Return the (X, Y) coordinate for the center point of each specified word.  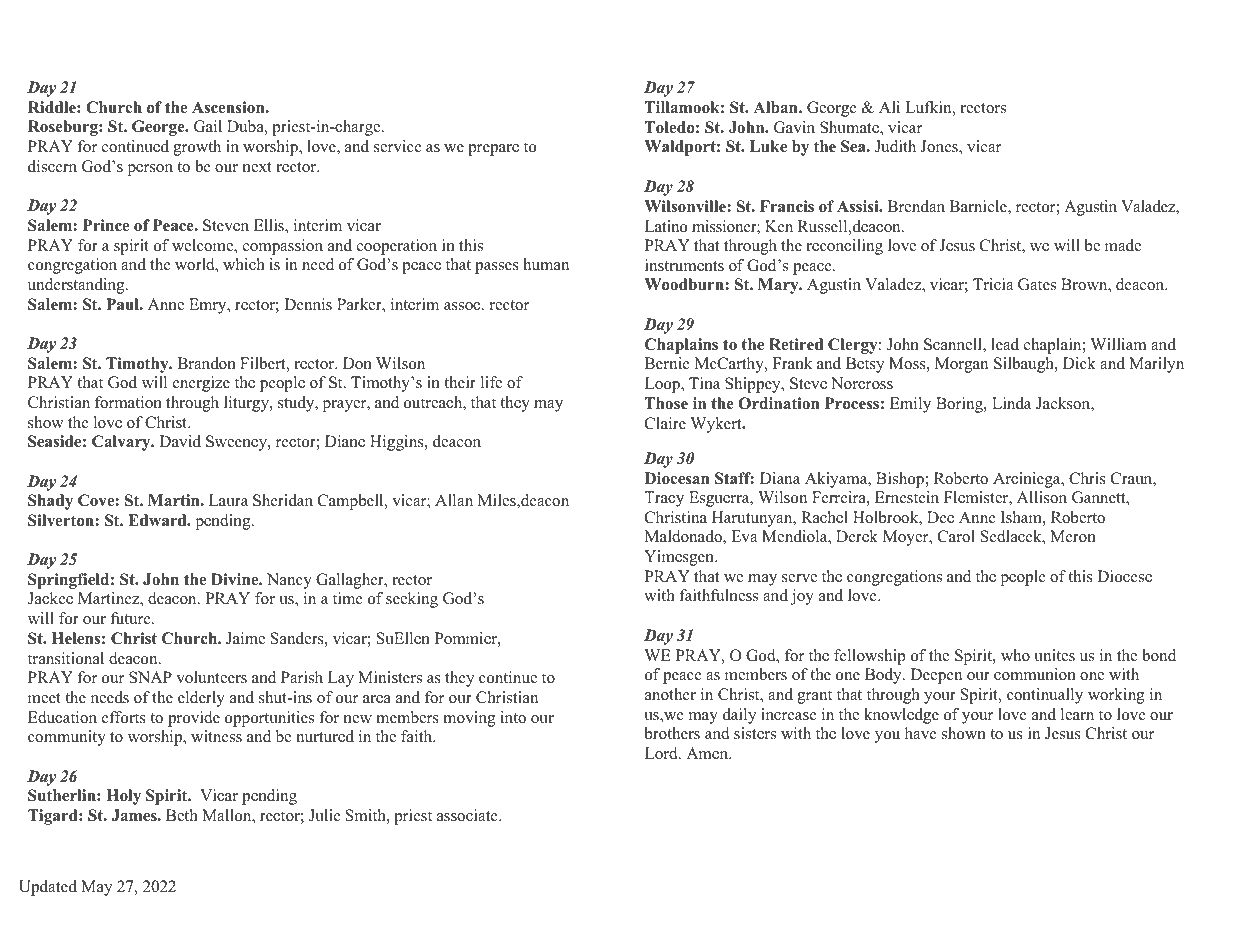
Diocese (1124, 576)
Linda (1011, 403)
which (244, 264)
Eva (744, 536)
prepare (493, 150)
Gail (208, 126)
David (180, 441)
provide (194, 719)
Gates (1037, 284)
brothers (672, 733)
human (546, 264)
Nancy (289, 581)
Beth (182, 815)
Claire (665, 423)
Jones (940, 147)
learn (1077, 714)
